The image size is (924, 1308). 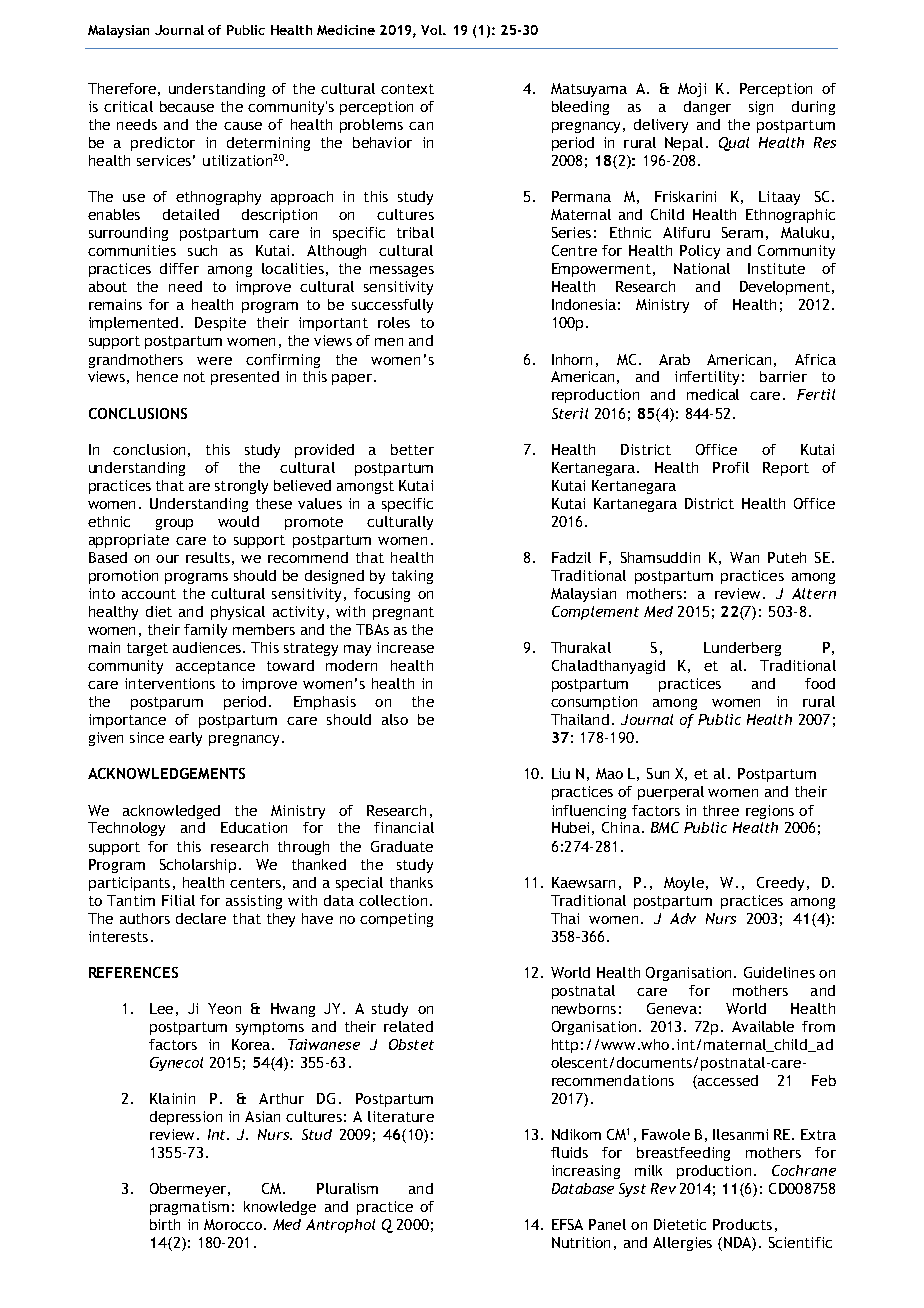 What do you see at coordinates (185, 739) in the screenshot?
I see `early` at bounding box center [185, 739].
